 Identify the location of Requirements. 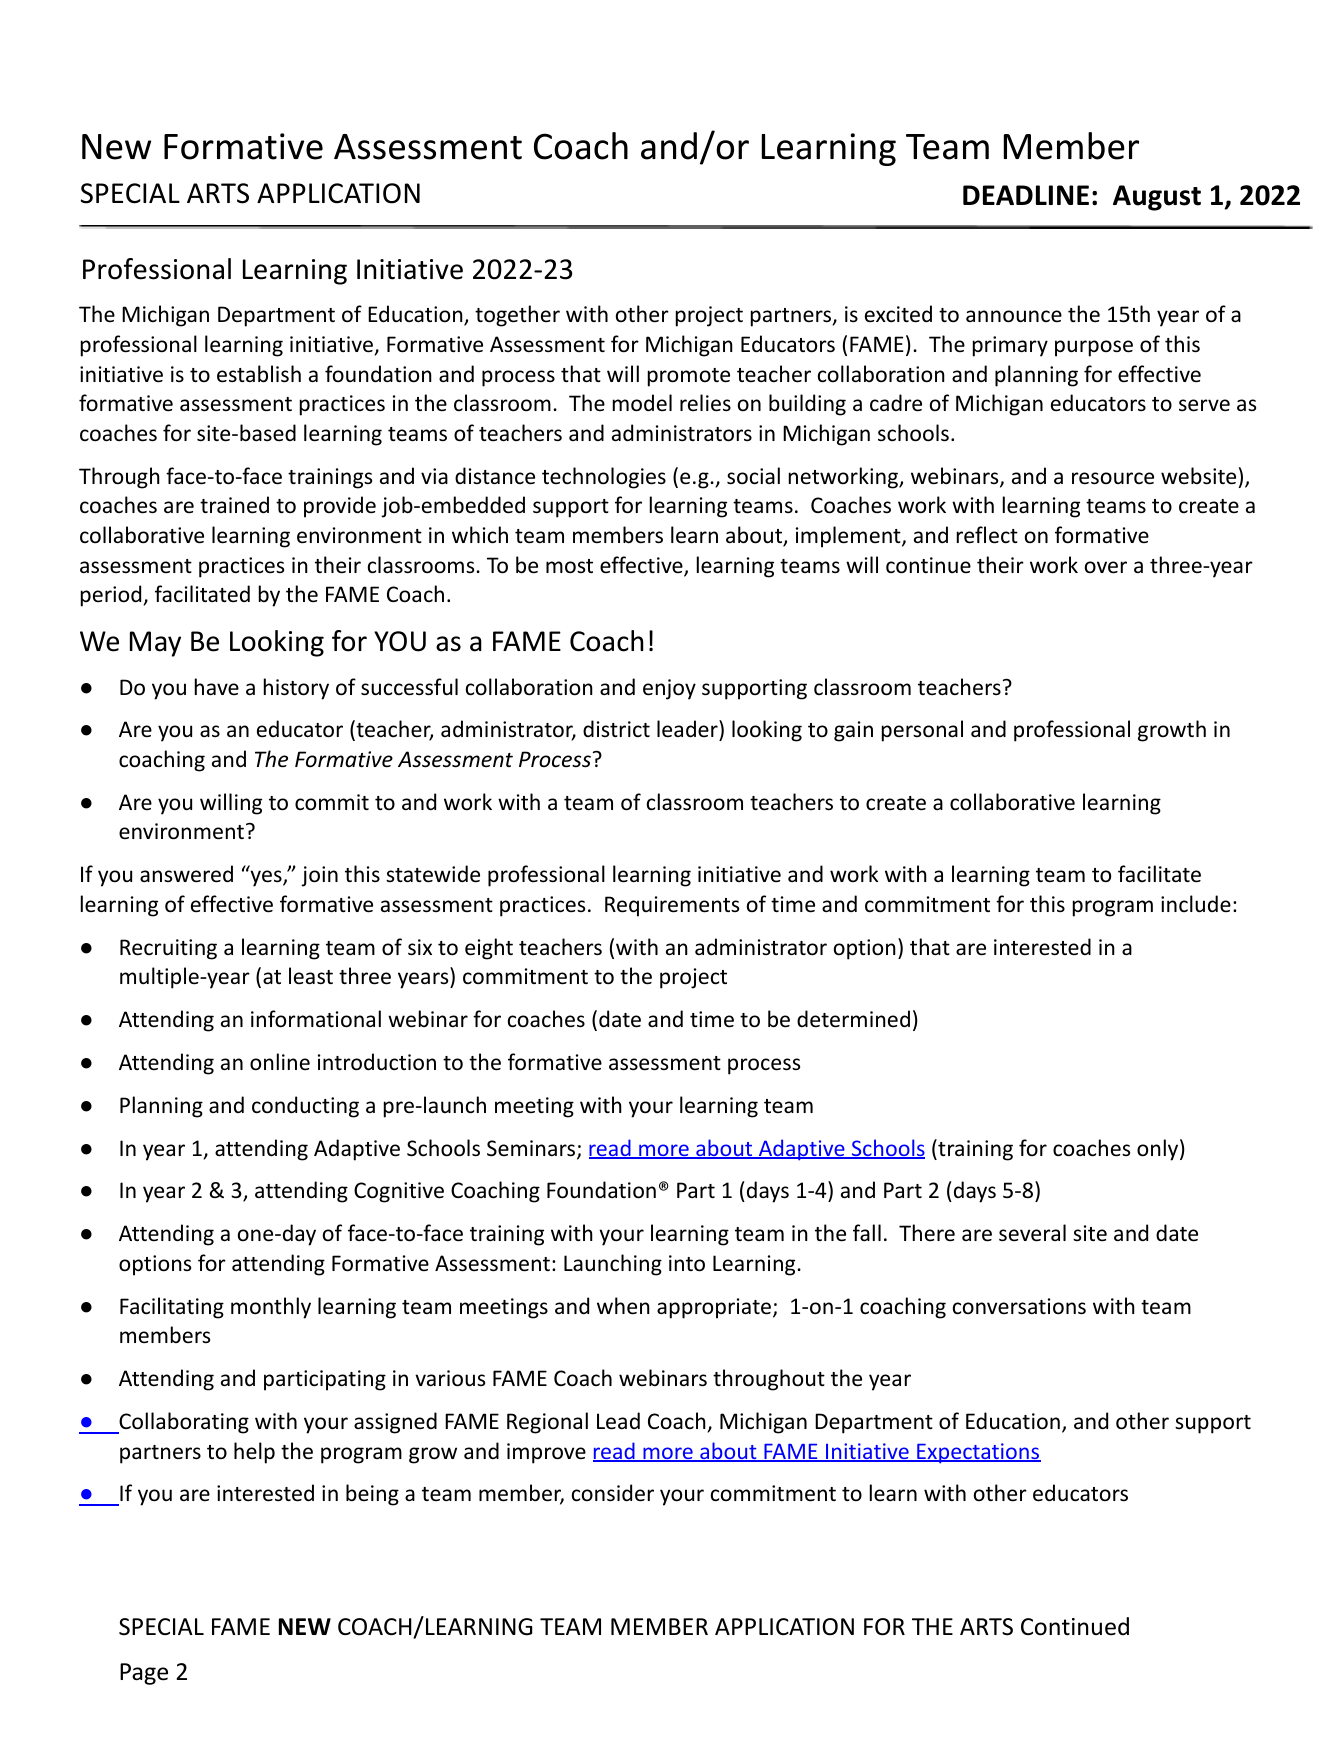
(672, 906).
